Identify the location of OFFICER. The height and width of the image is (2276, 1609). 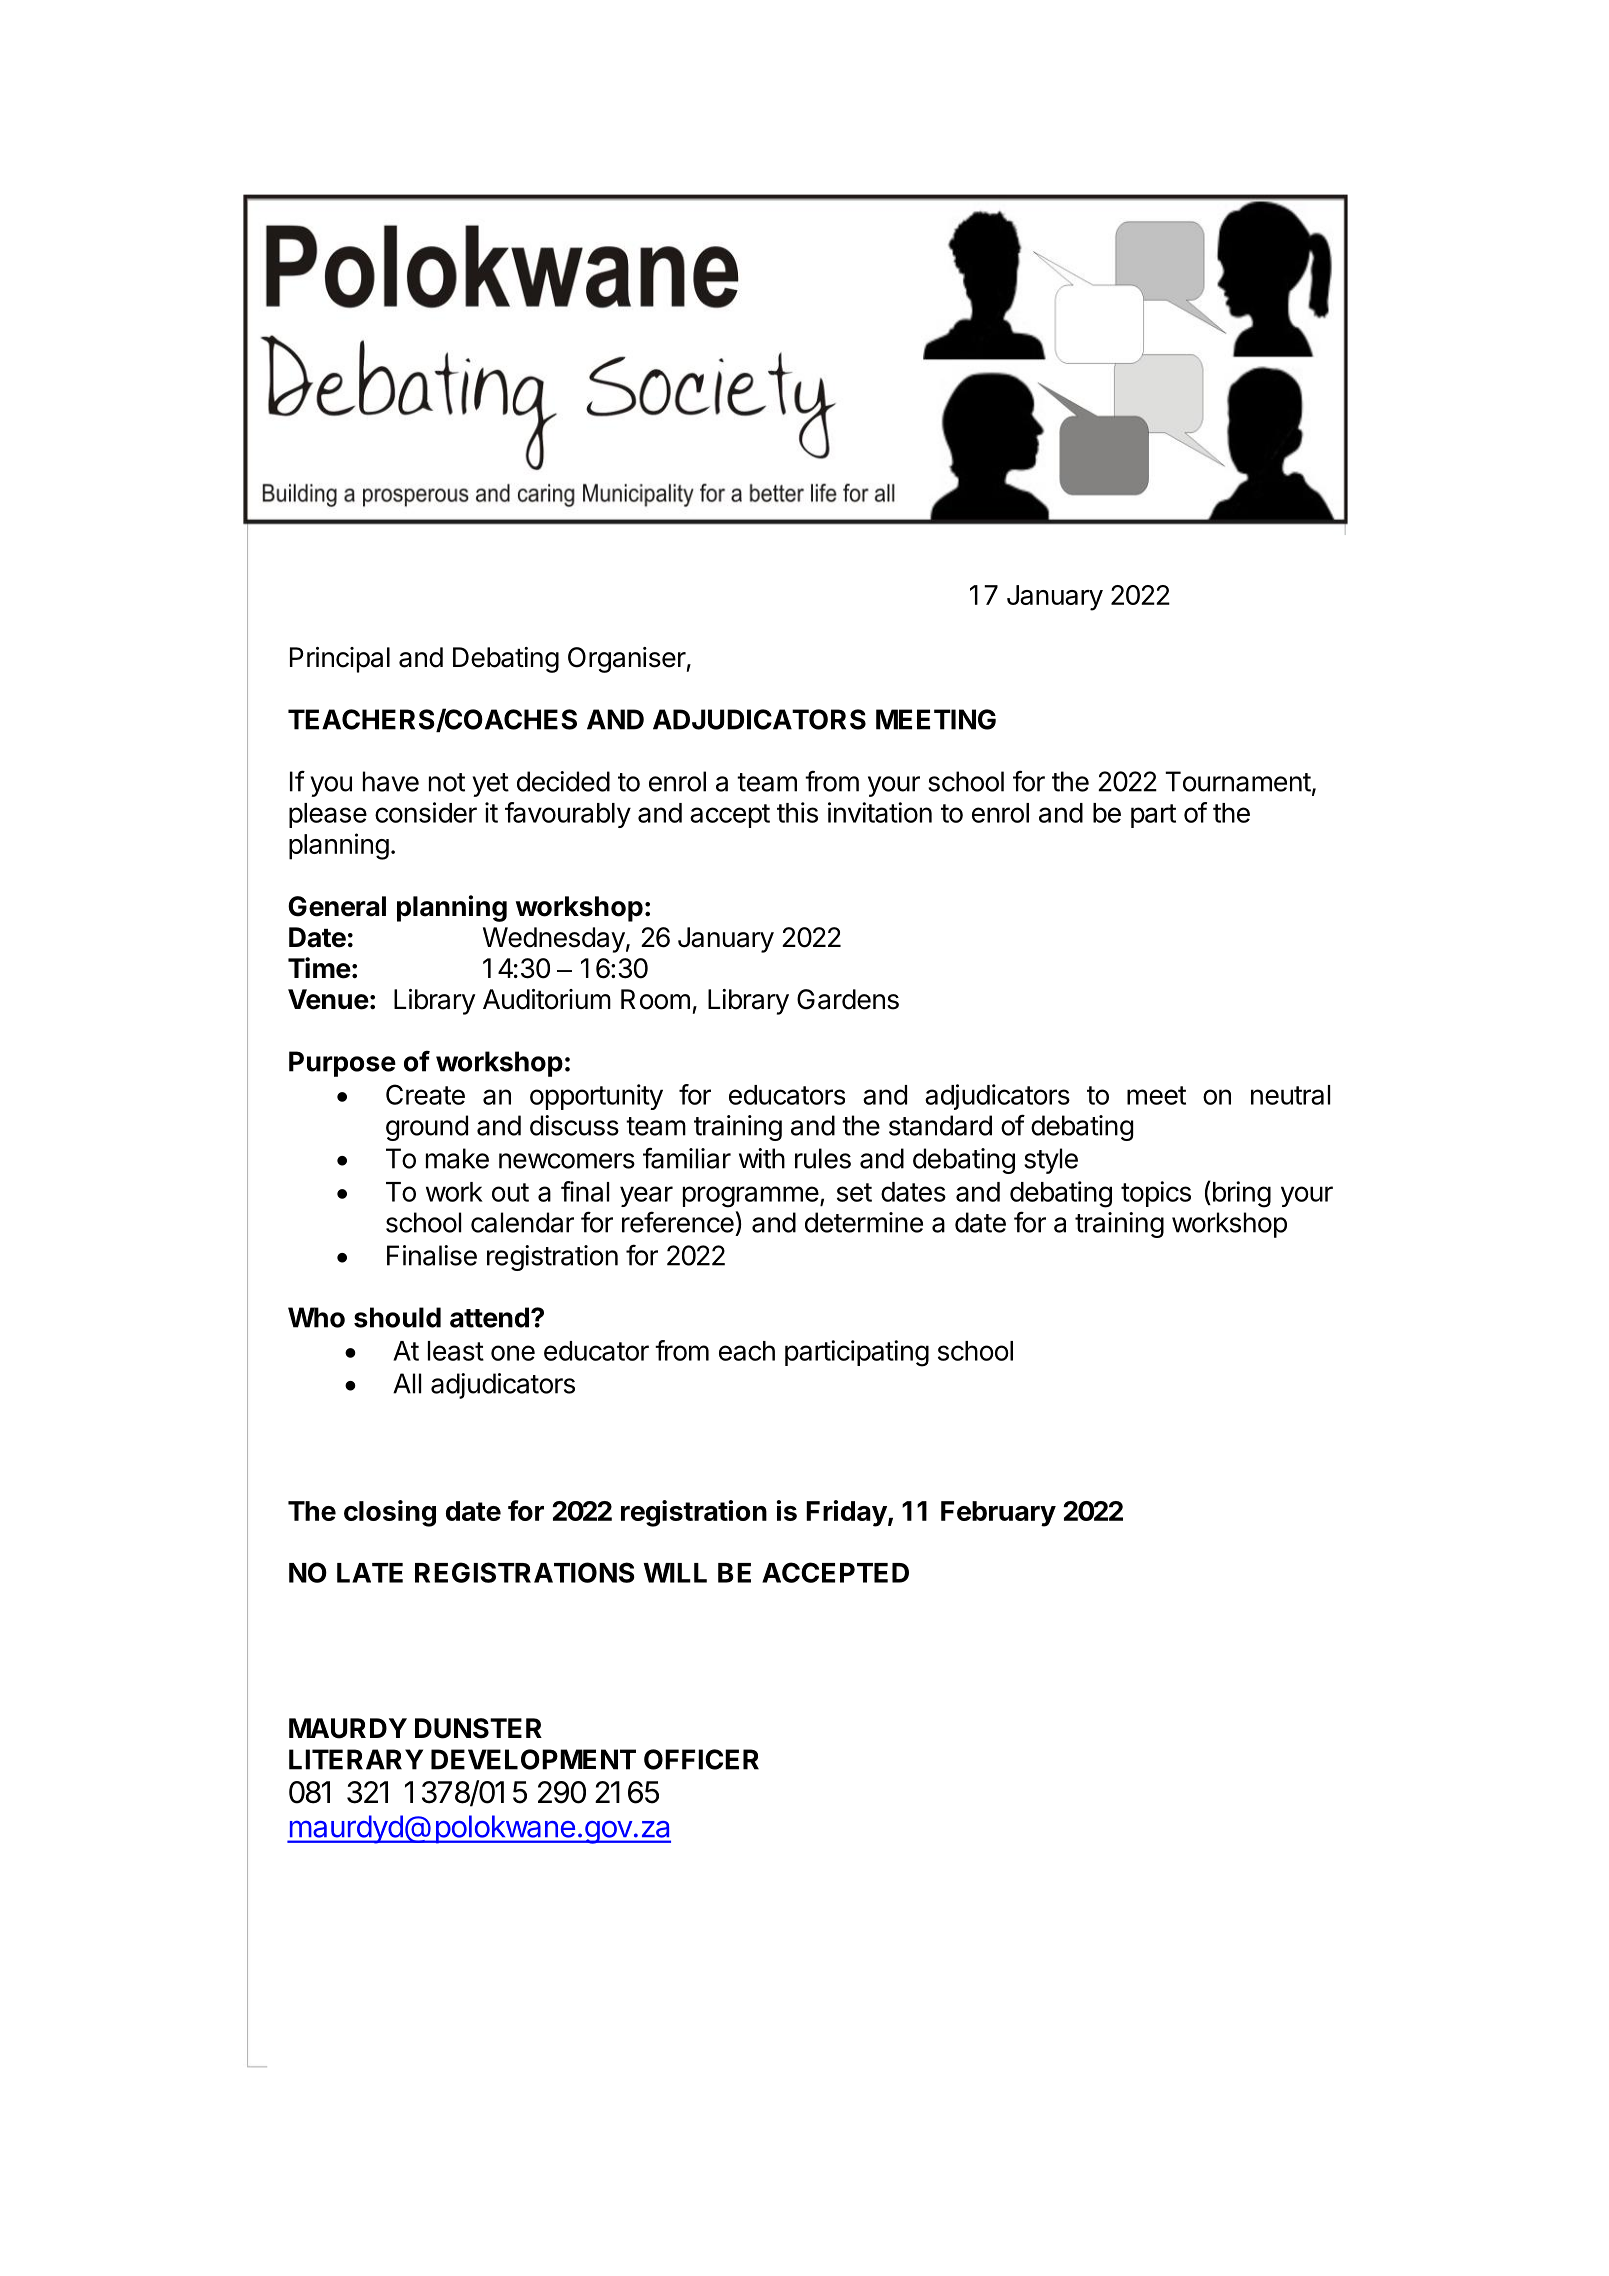
(701, 1759).
